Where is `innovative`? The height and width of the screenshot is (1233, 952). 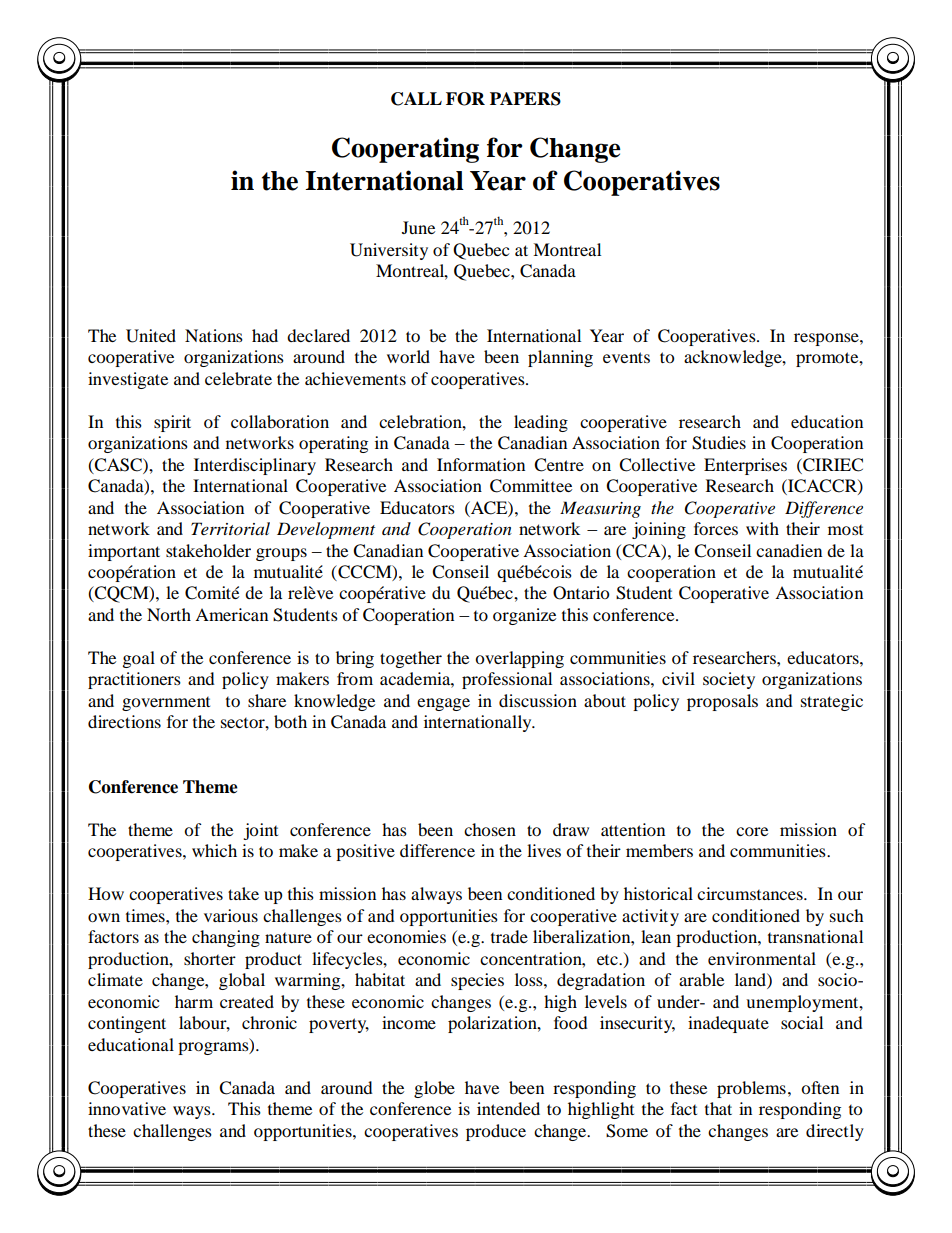
innovative is located at coordinates (127, 1108).
